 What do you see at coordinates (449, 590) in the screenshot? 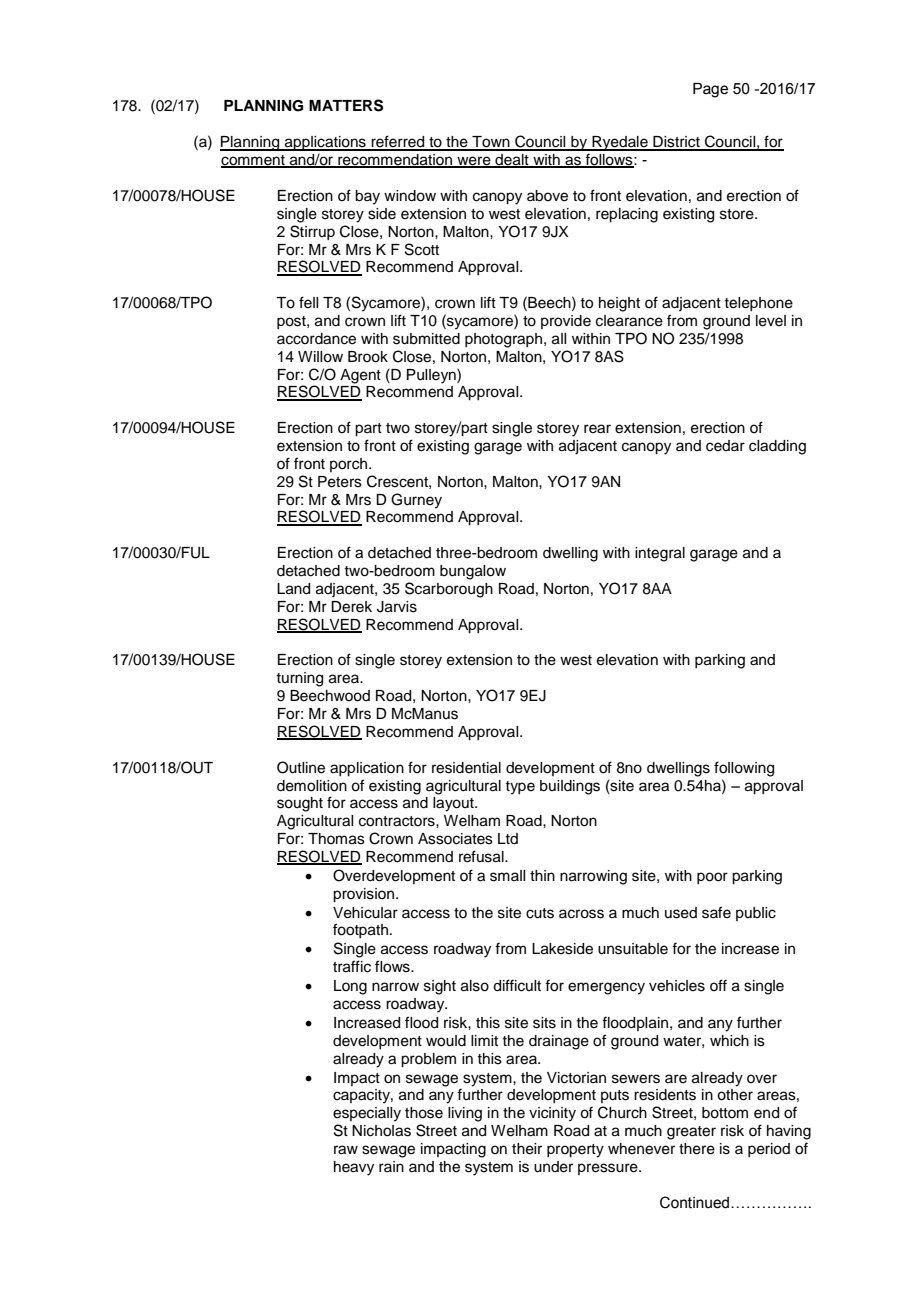
I see `Scarborough` at bounding box center [449, 590].
